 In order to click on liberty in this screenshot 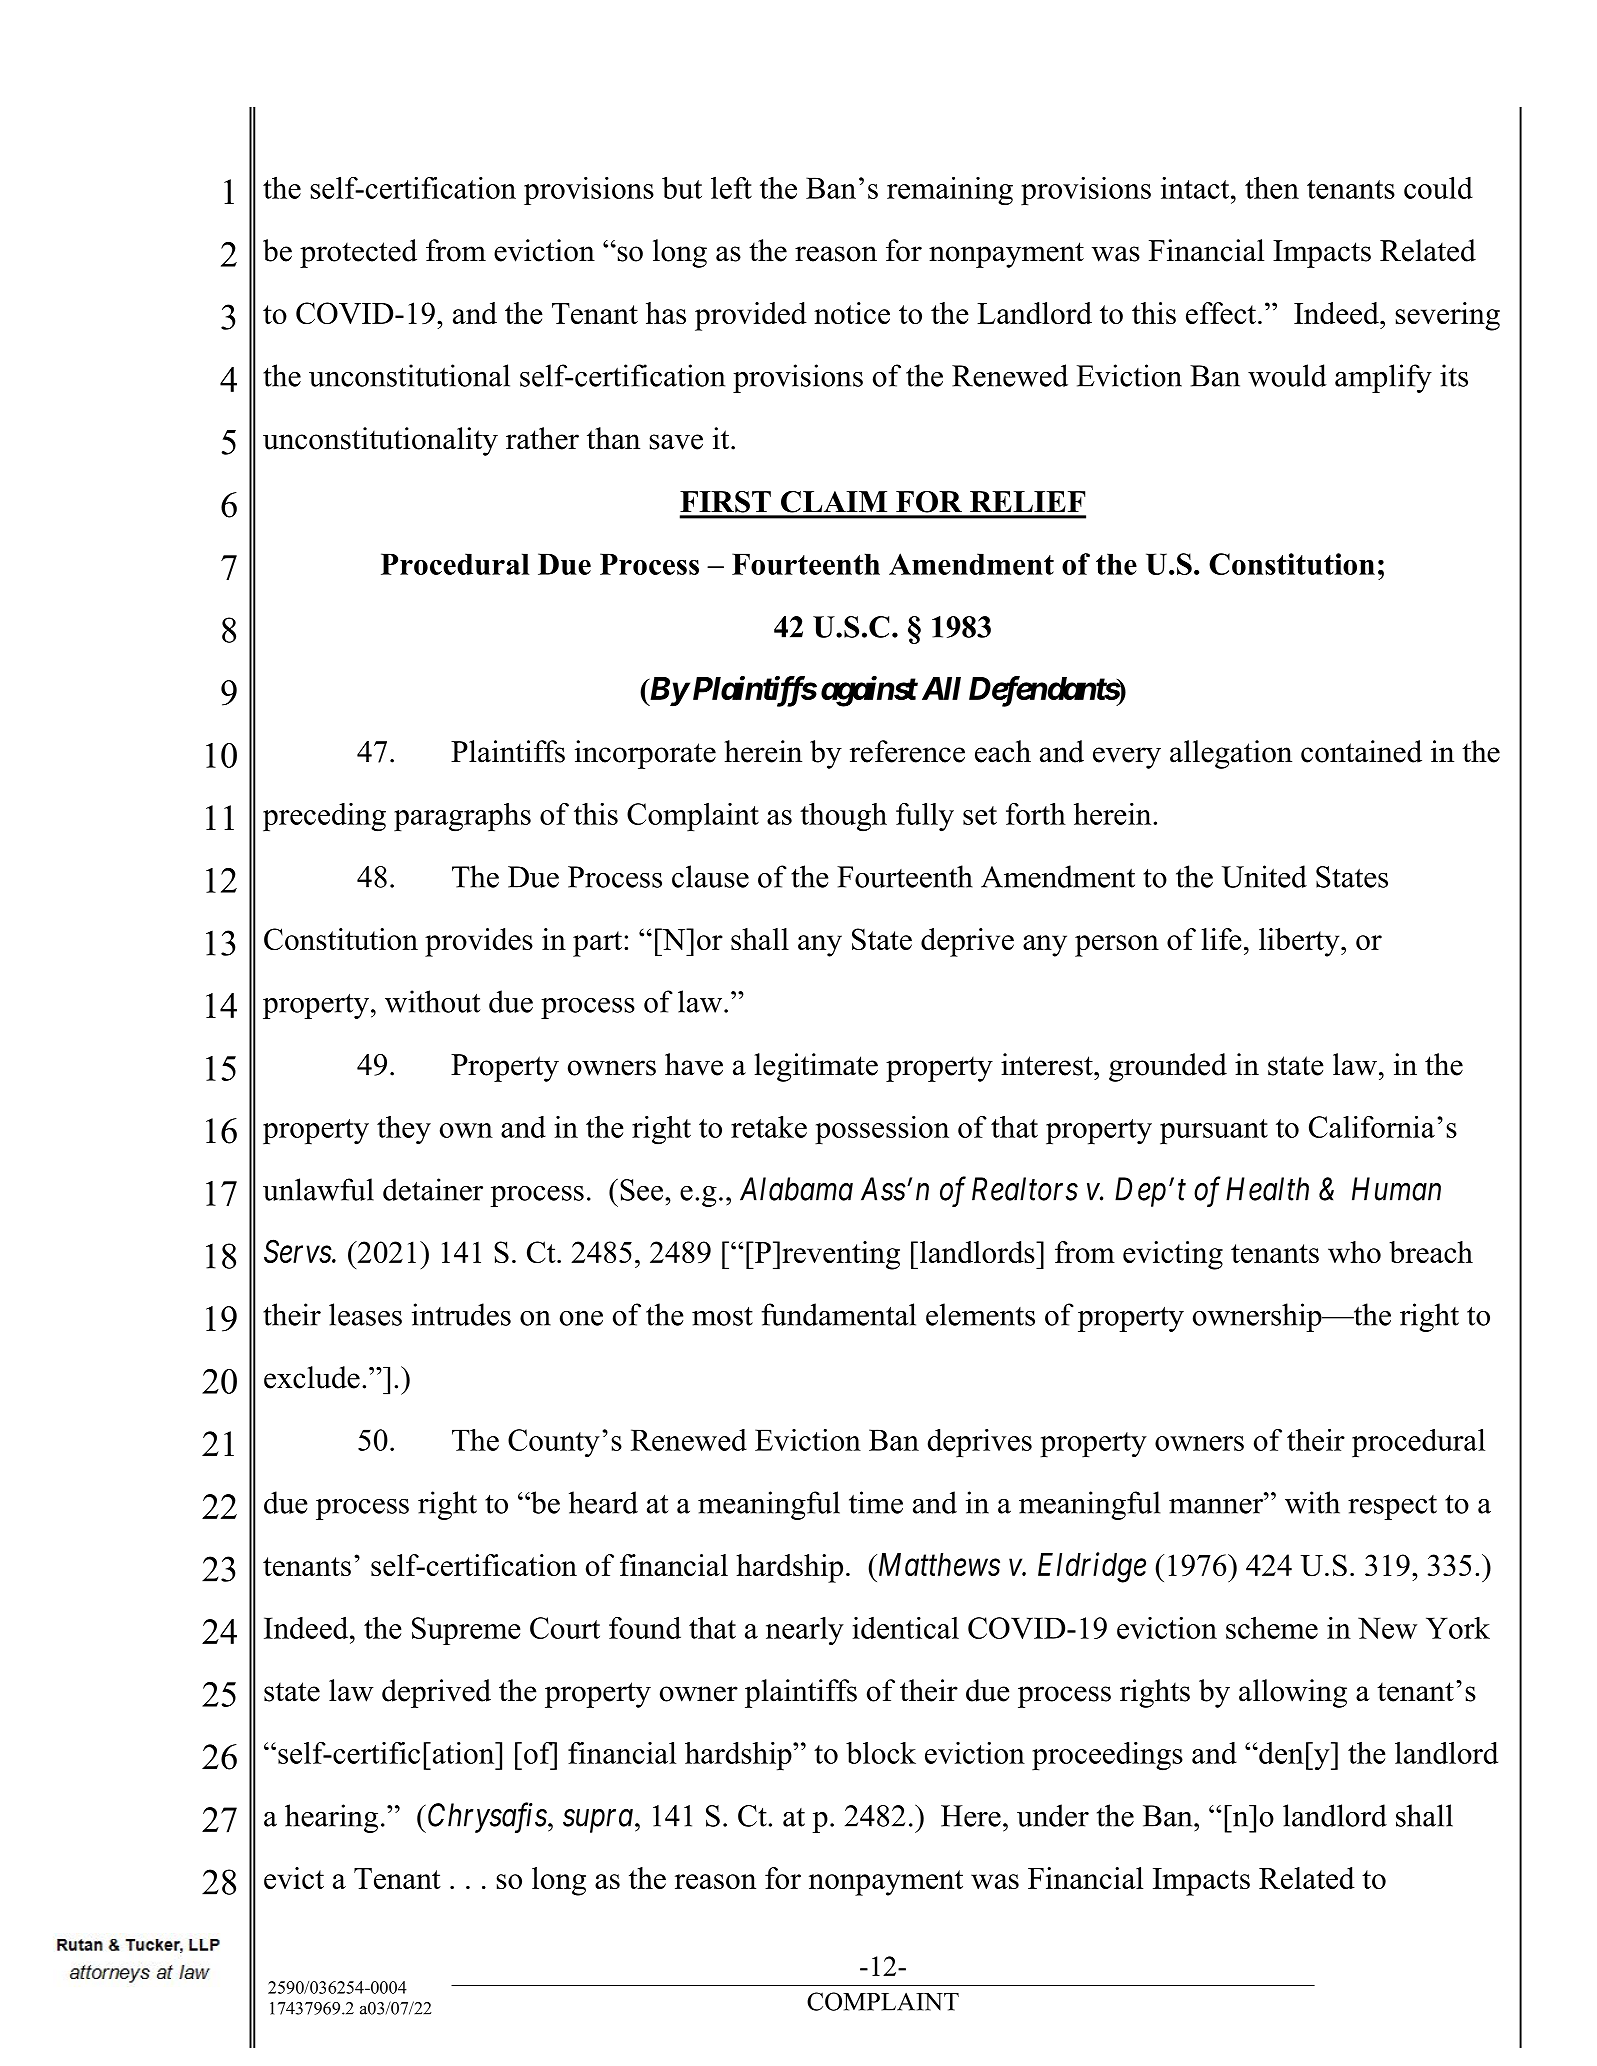, I will do `click(1300, 942)`.
